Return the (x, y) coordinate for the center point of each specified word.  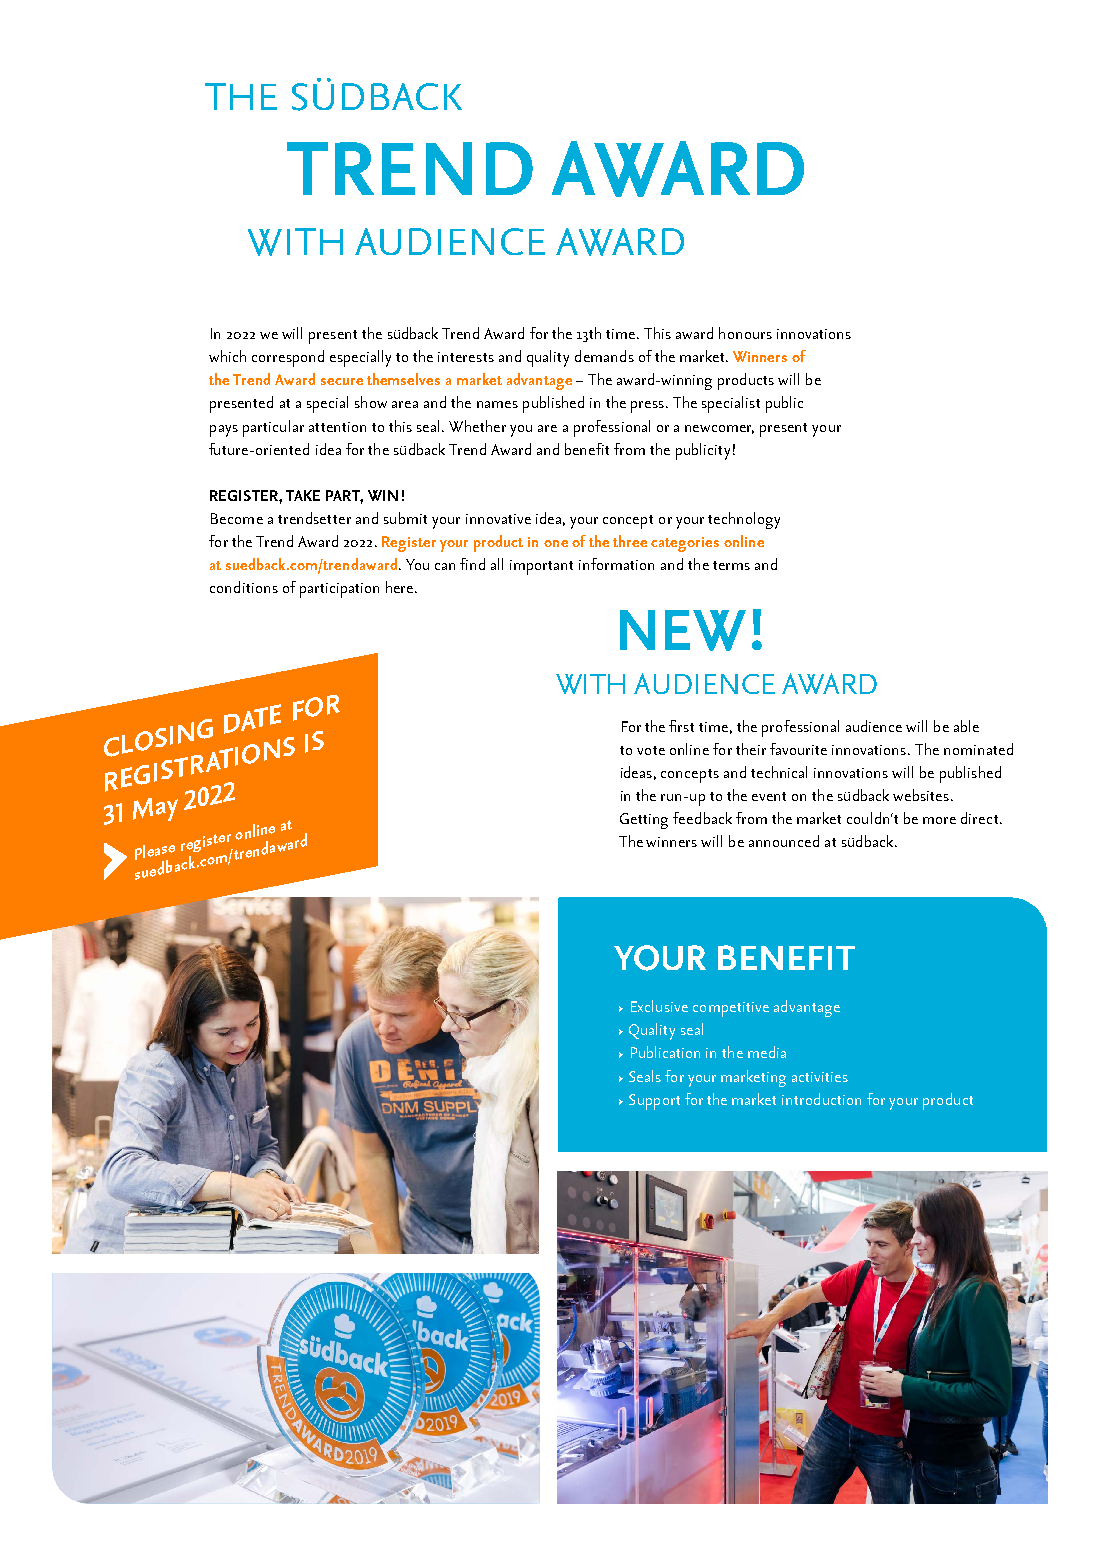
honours (745, 333)
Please (155, 853)
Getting (644, 821)
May (155, 809)
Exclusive (659, 1006)
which (227, 356)
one (556, 543)
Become (237, 518)
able (966, 726)
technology (744, 520)
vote (651, 750)
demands (604, 356)
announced (784, 841)
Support (654, 1102)
